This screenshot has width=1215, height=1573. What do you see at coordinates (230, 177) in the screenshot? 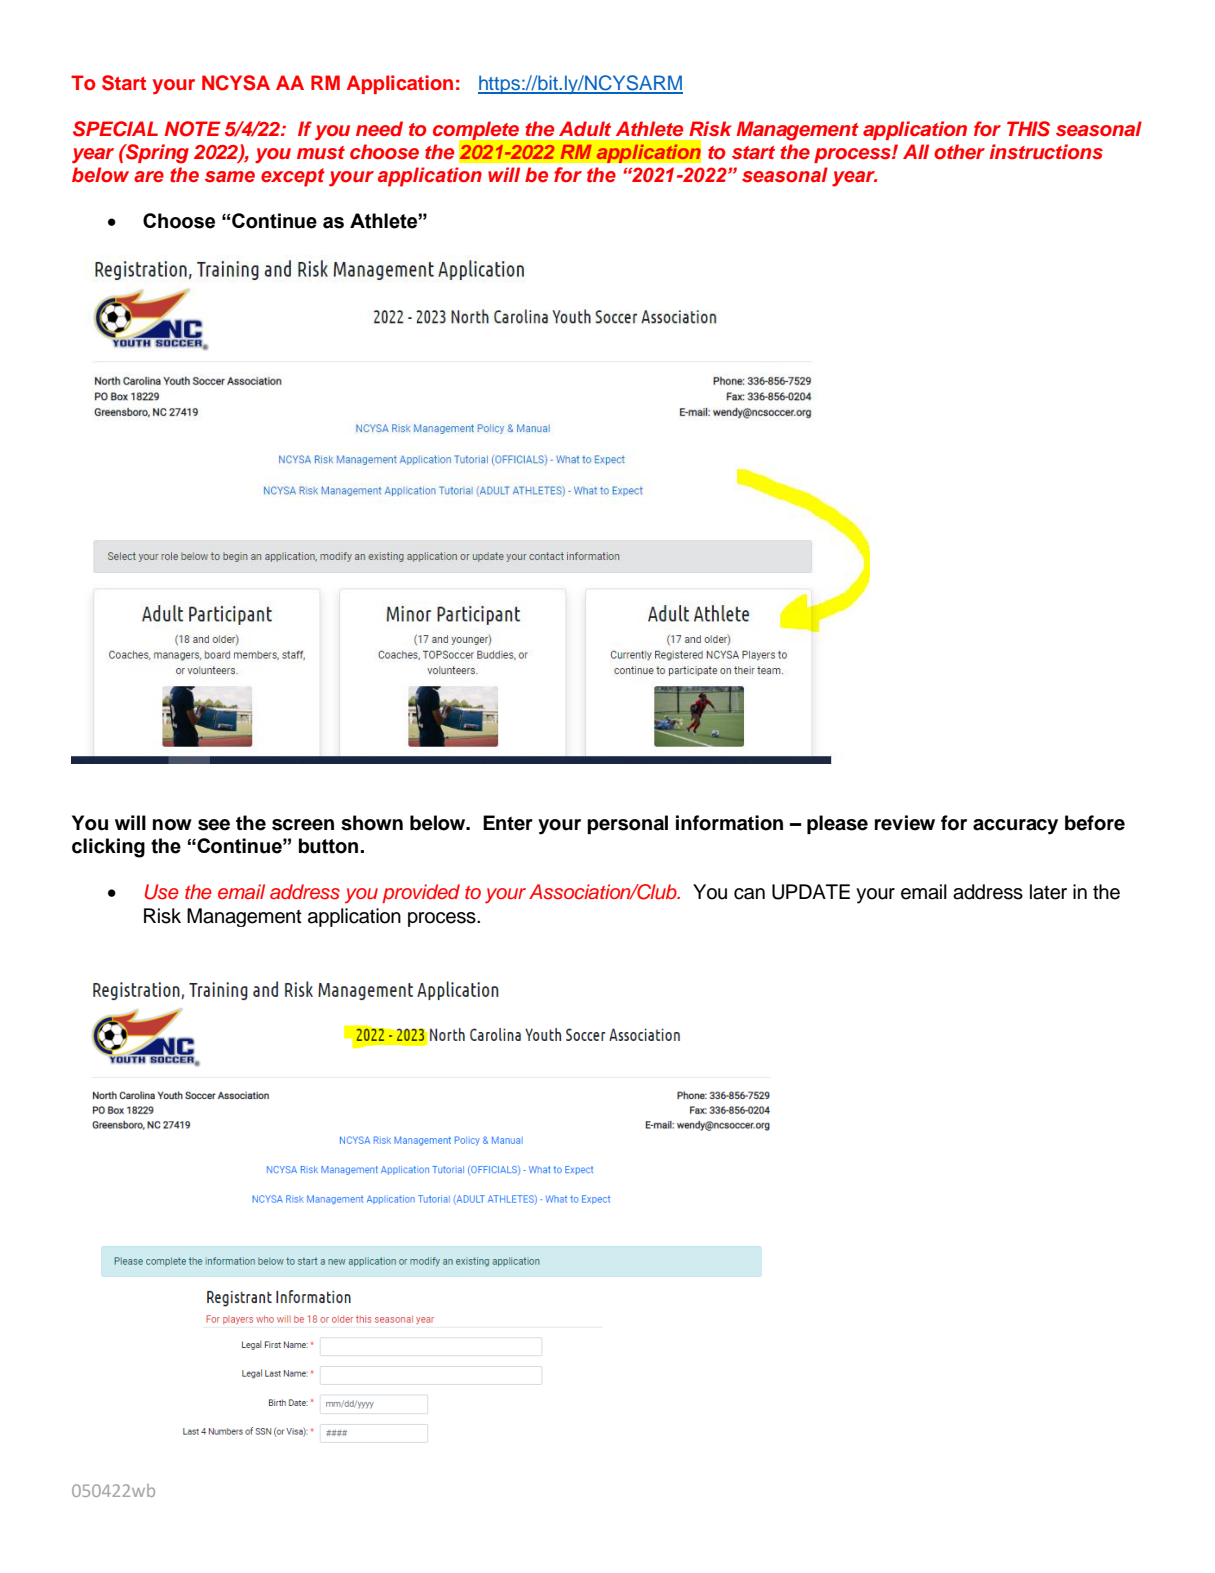
I see `same` at bounding box center [230, 177].
